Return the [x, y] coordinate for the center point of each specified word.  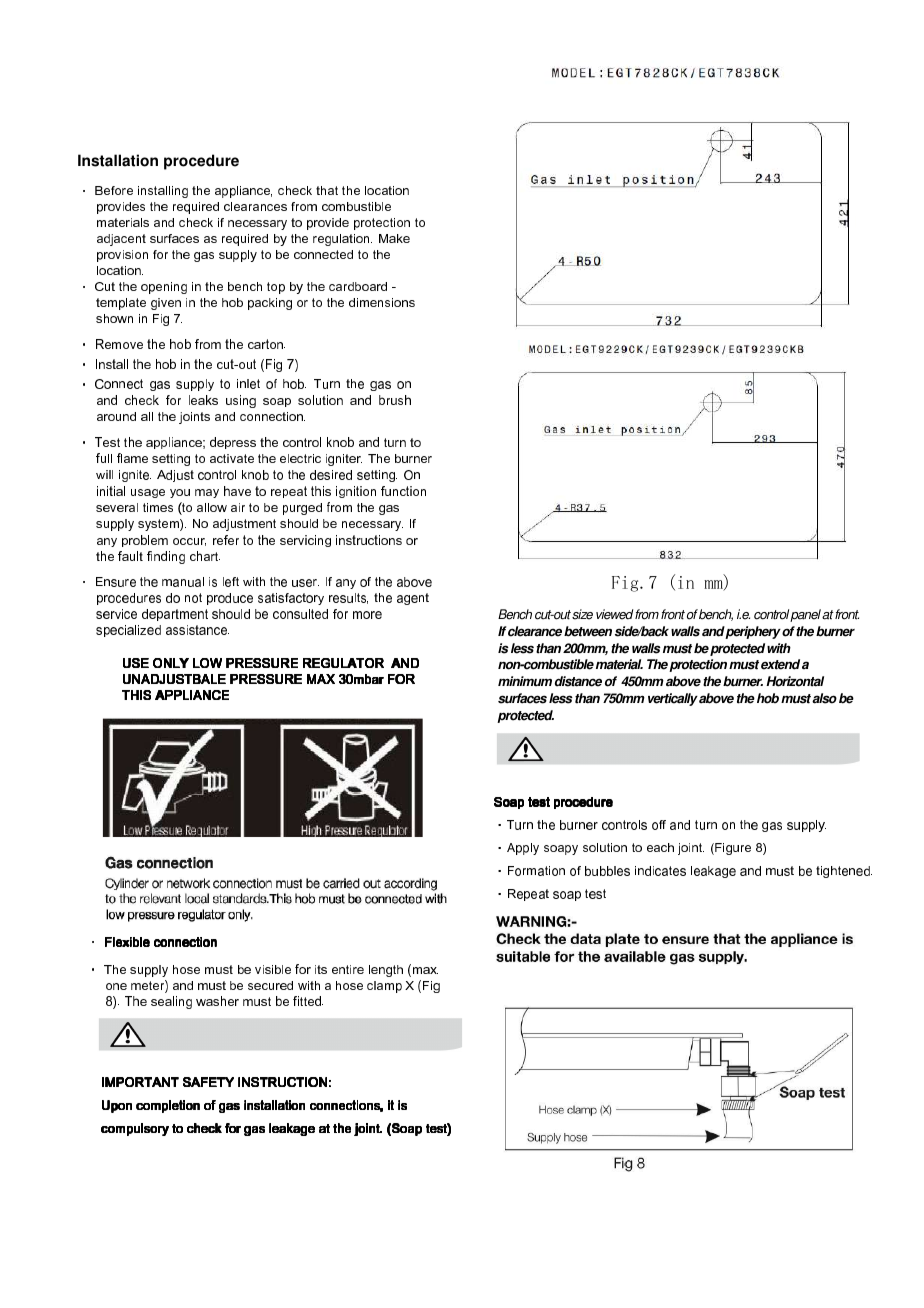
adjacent [121, 240]
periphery [753, 632]
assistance [197, 630]
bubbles [607, 871]
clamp [384, 987]
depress [233, 443]
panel [805, 615]
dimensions [382, 302]
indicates [660, 871]
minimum [525, 681]
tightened [844, 872]
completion [168, 1106]
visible [273, 969]
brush [395, 400]
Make [394, 238]
